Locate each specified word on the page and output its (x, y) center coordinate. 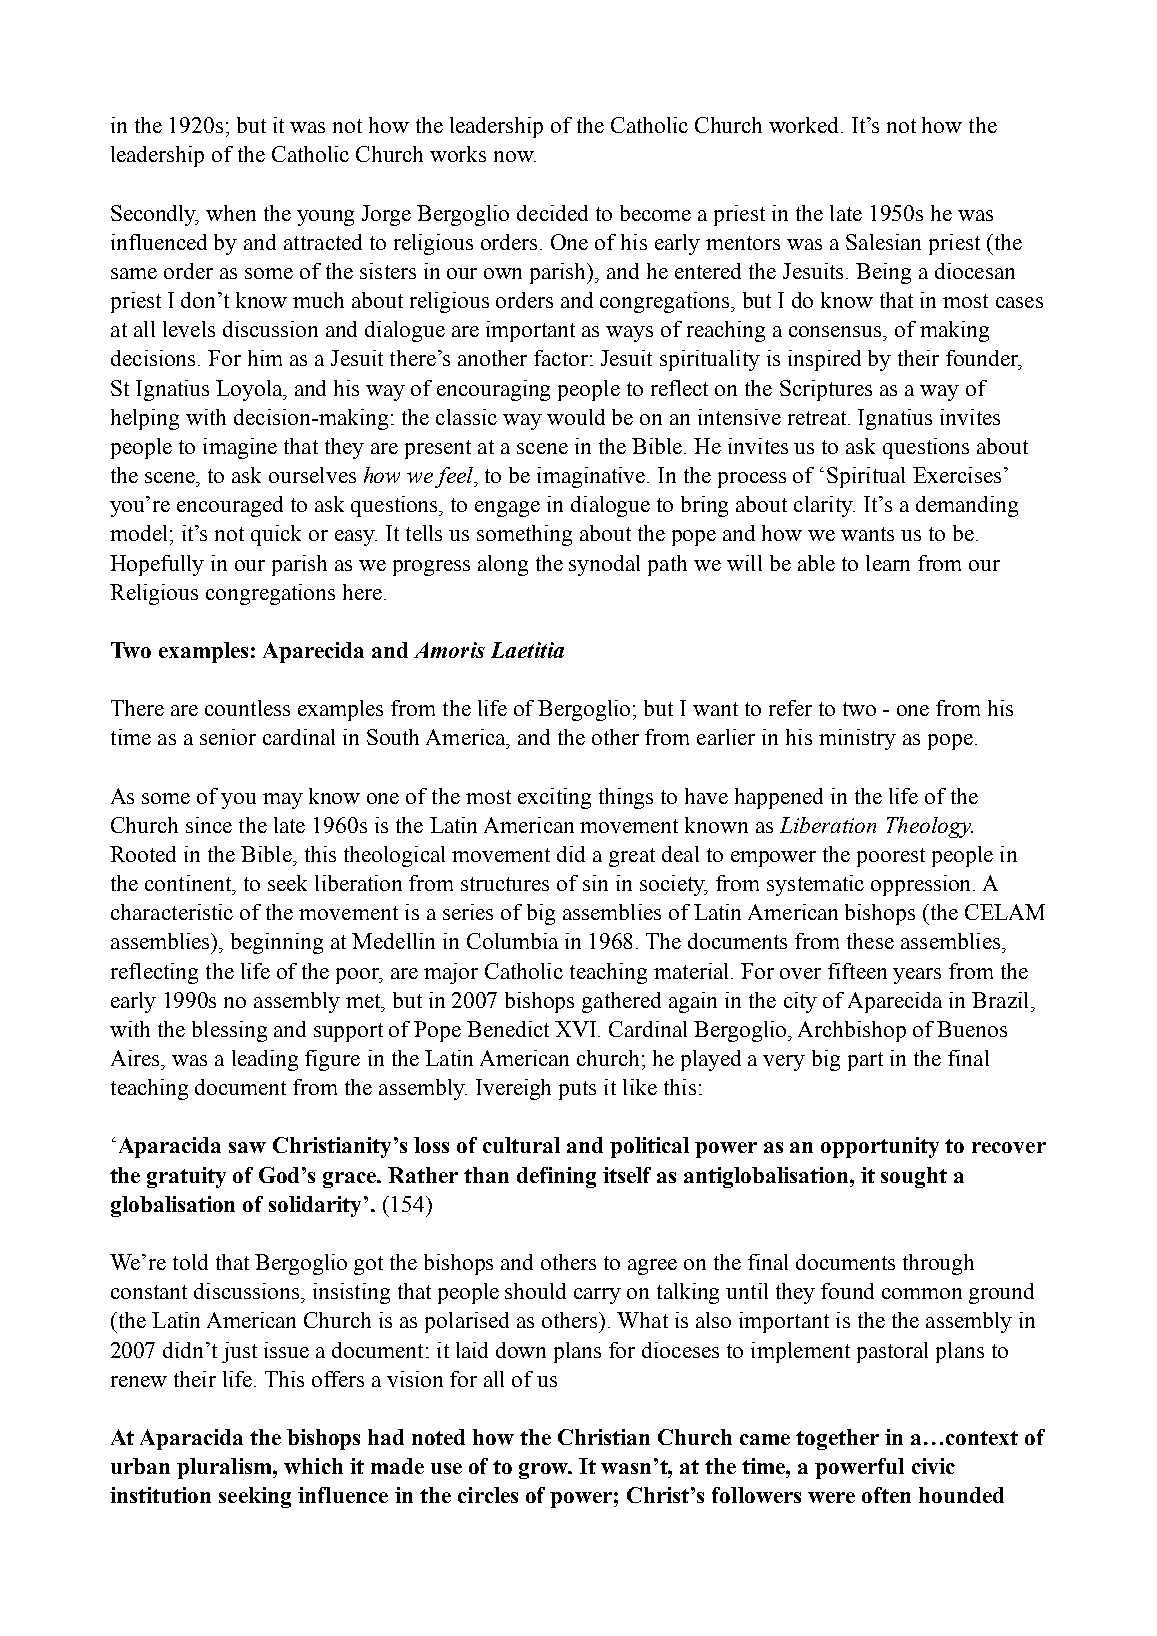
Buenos (972, 1029)
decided (552, 213)
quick (276, 535)
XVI (577, 1029)
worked (805, 125)
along (503, 565)
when (231, 213)
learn (888, 563)
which (313, 1466)
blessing (229, 1031)
